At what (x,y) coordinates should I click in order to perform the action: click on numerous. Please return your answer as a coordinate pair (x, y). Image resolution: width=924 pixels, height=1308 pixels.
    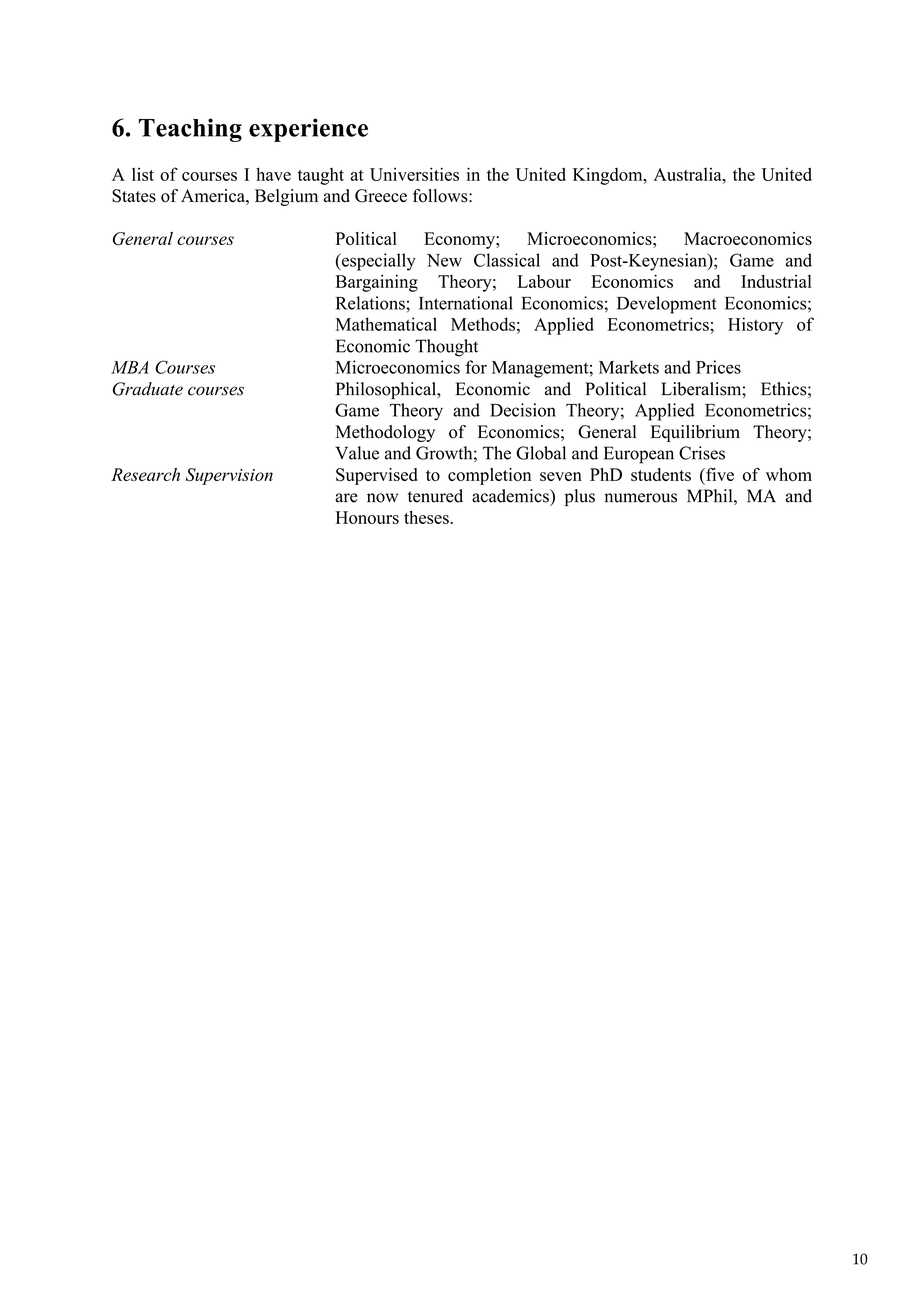
    Looking at the image, I should click on (640, 498).
